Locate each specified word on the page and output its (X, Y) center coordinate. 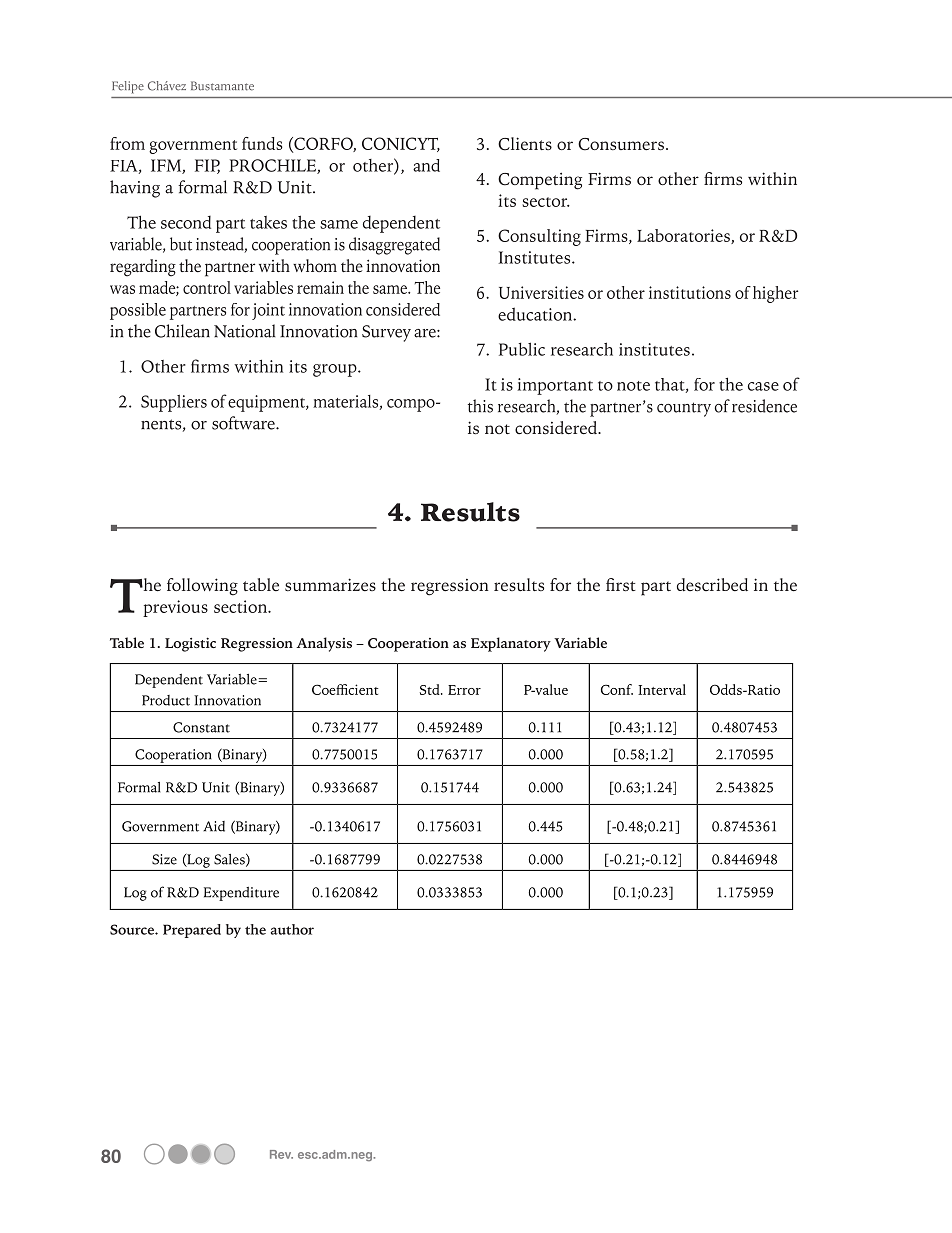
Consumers (621, 144)
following (202, 587)
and (426, 165)
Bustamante (222, 86)
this (480, 406)
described (712, 585)
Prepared (192, 931)
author (292, 929)
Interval (662, 689)
